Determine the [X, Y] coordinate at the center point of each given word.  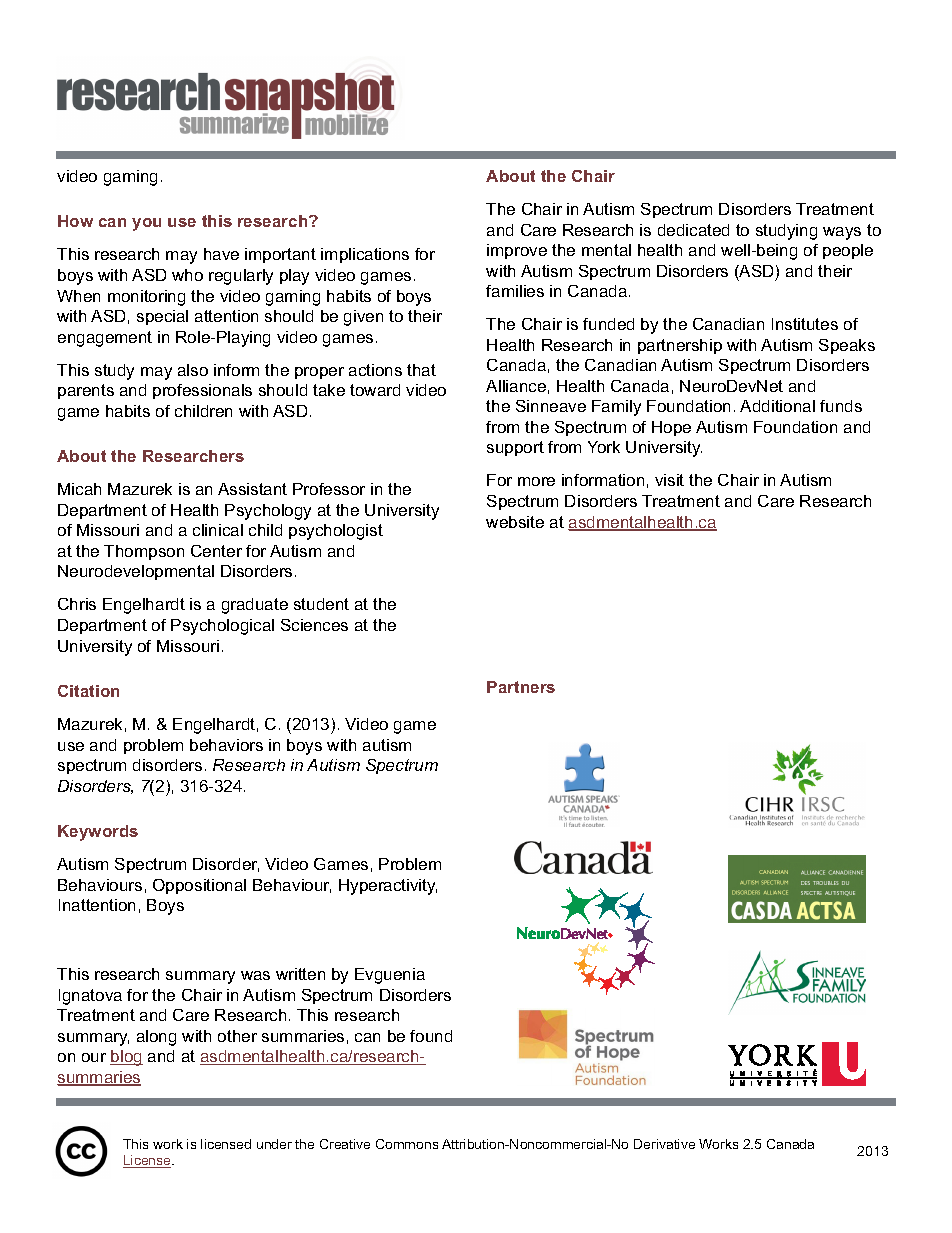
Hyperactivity [388, 887]
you [146, 224]
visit [669, 480]
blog [126, 1058]
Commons [407, 1144]
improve [517, 251]
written [300, 974]
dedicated [693, 230]
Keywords [98, 833]
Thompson [144, 552]
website [515, 522]
